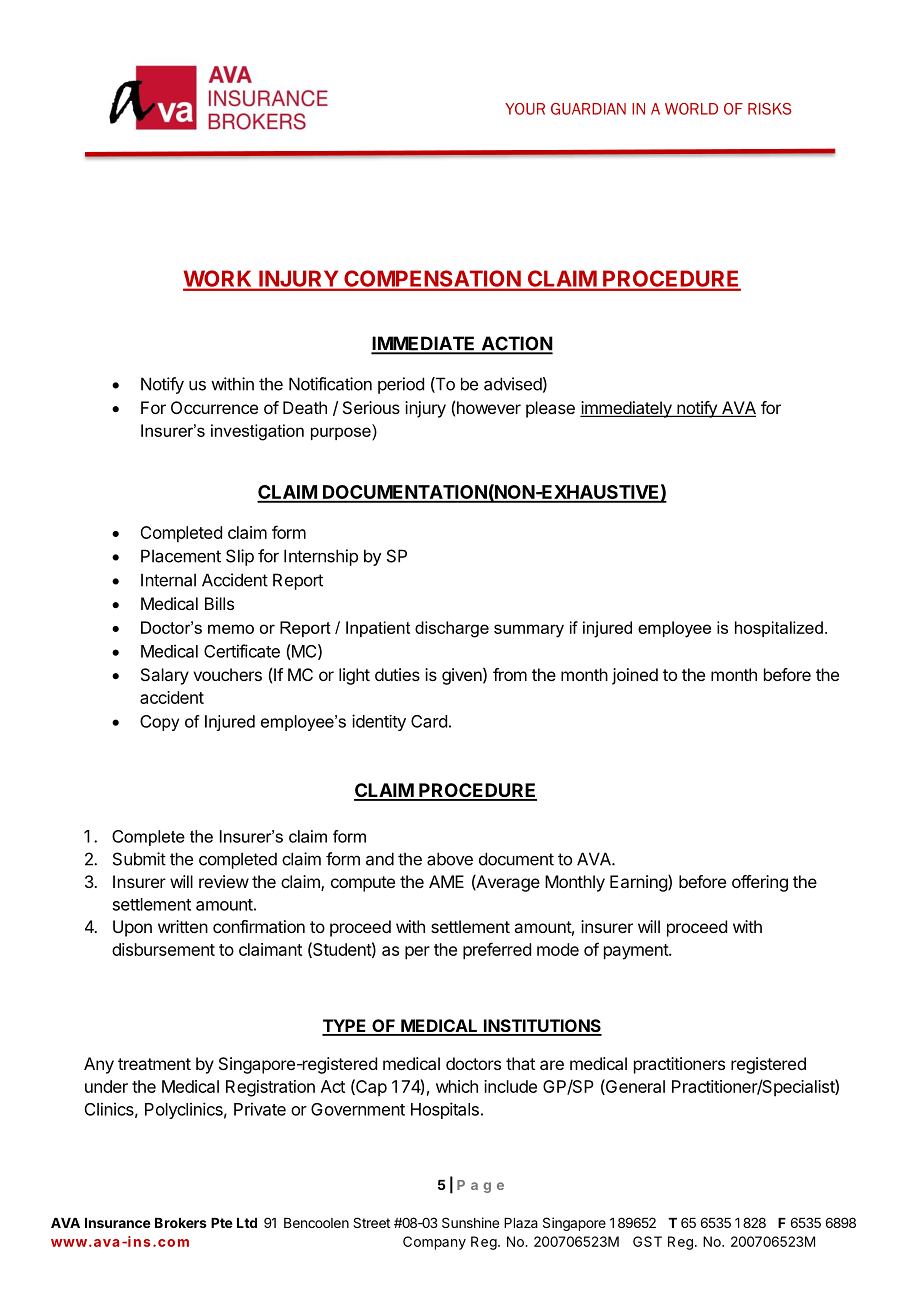  What do you see at coordinates (639, 883) in the screenshot?
I see `Earning` at bounding box center [639, 883].
